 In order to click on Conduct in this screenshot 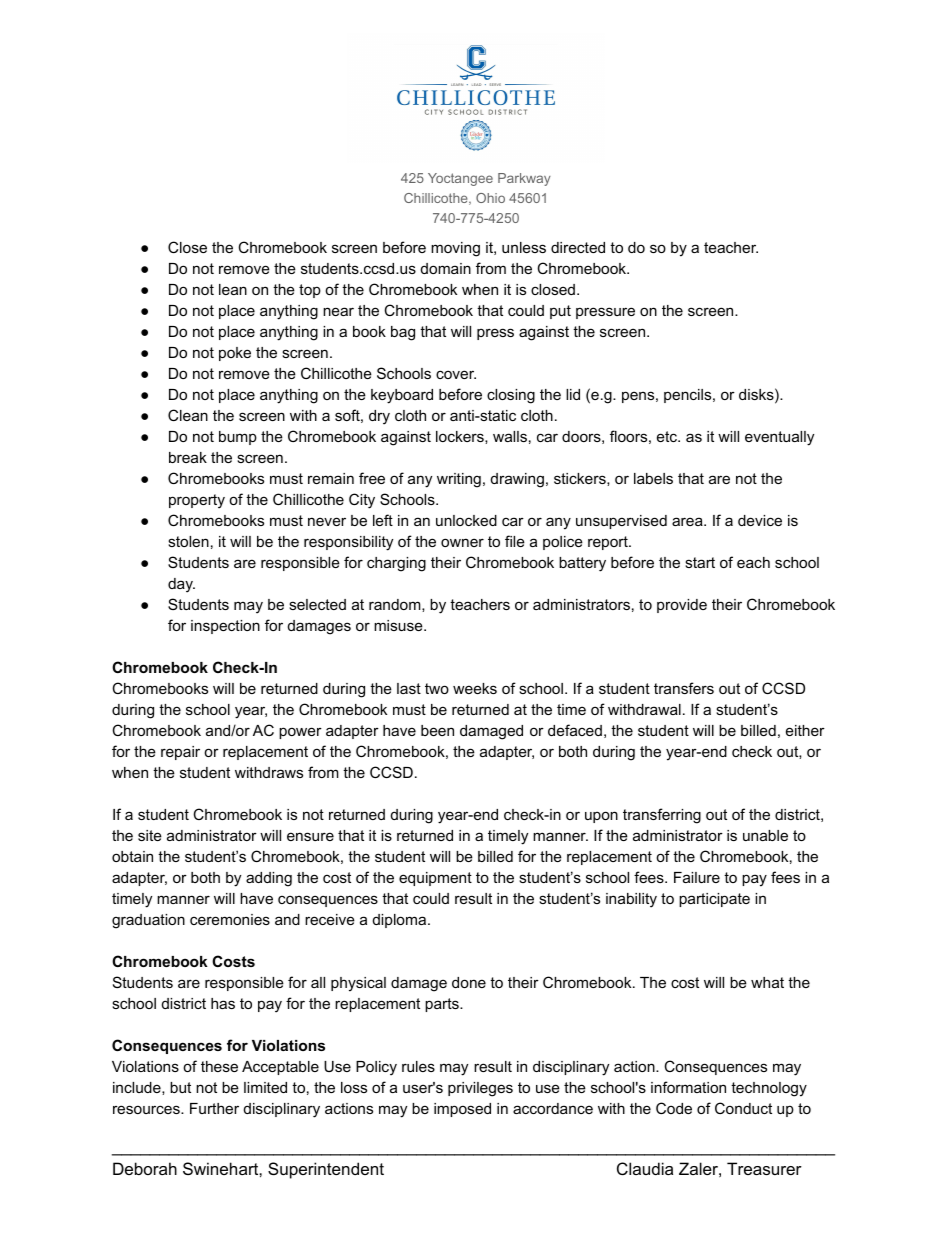, I will do `click(743, 1108)`.
